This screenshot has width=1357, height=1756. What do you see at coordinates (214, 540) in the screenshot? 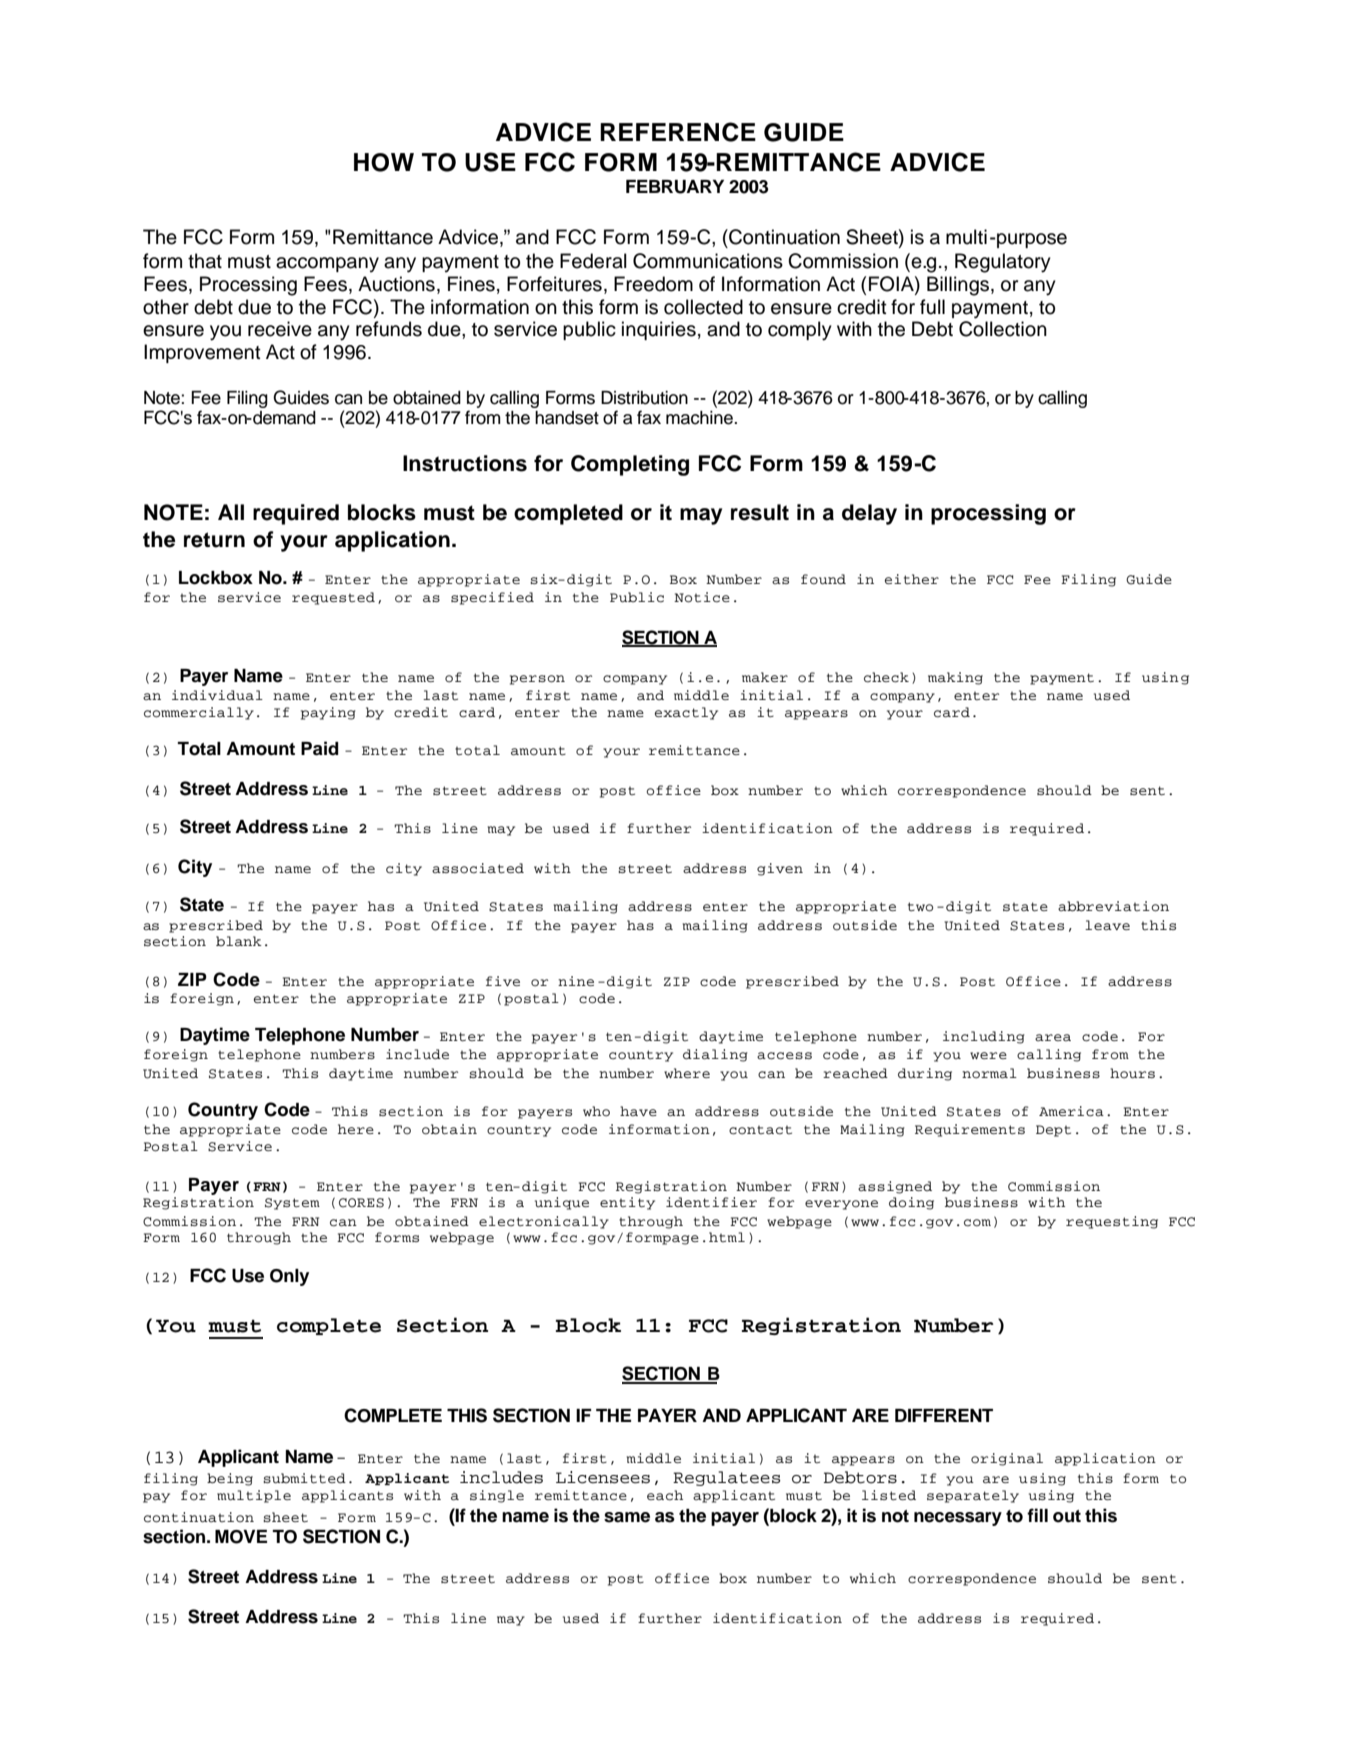
I see `return` at bounding box center [214, 540].
